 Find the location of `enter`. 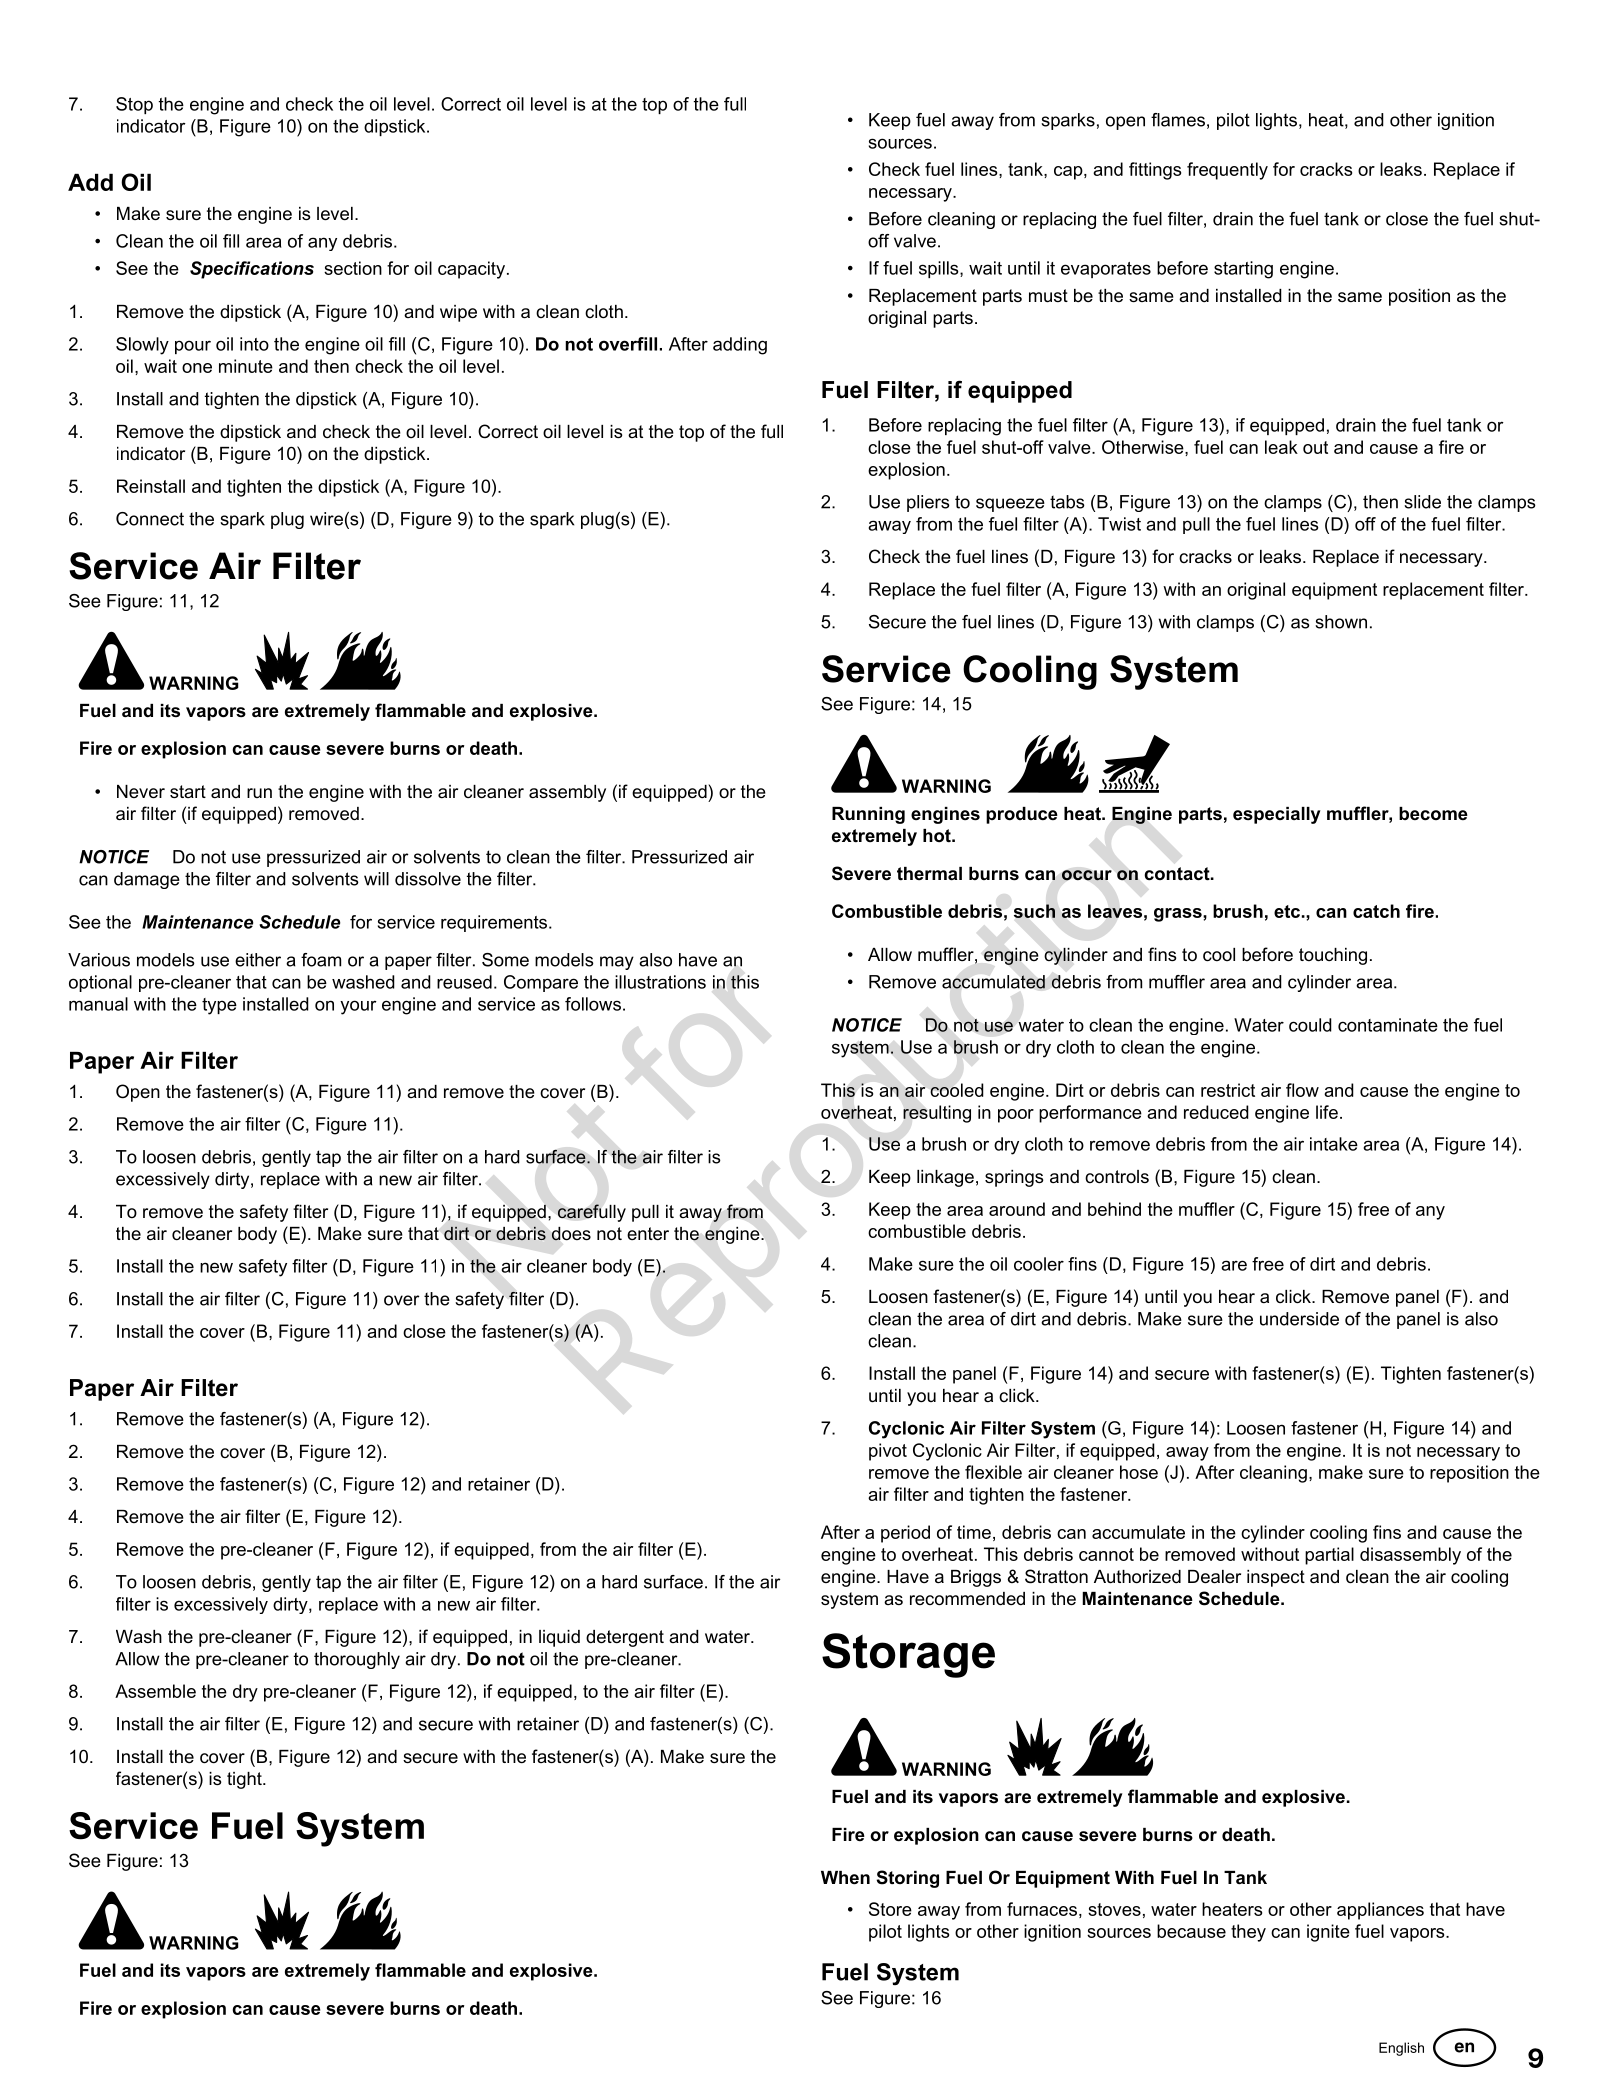

enter is located at coordinates (648, 1233).
